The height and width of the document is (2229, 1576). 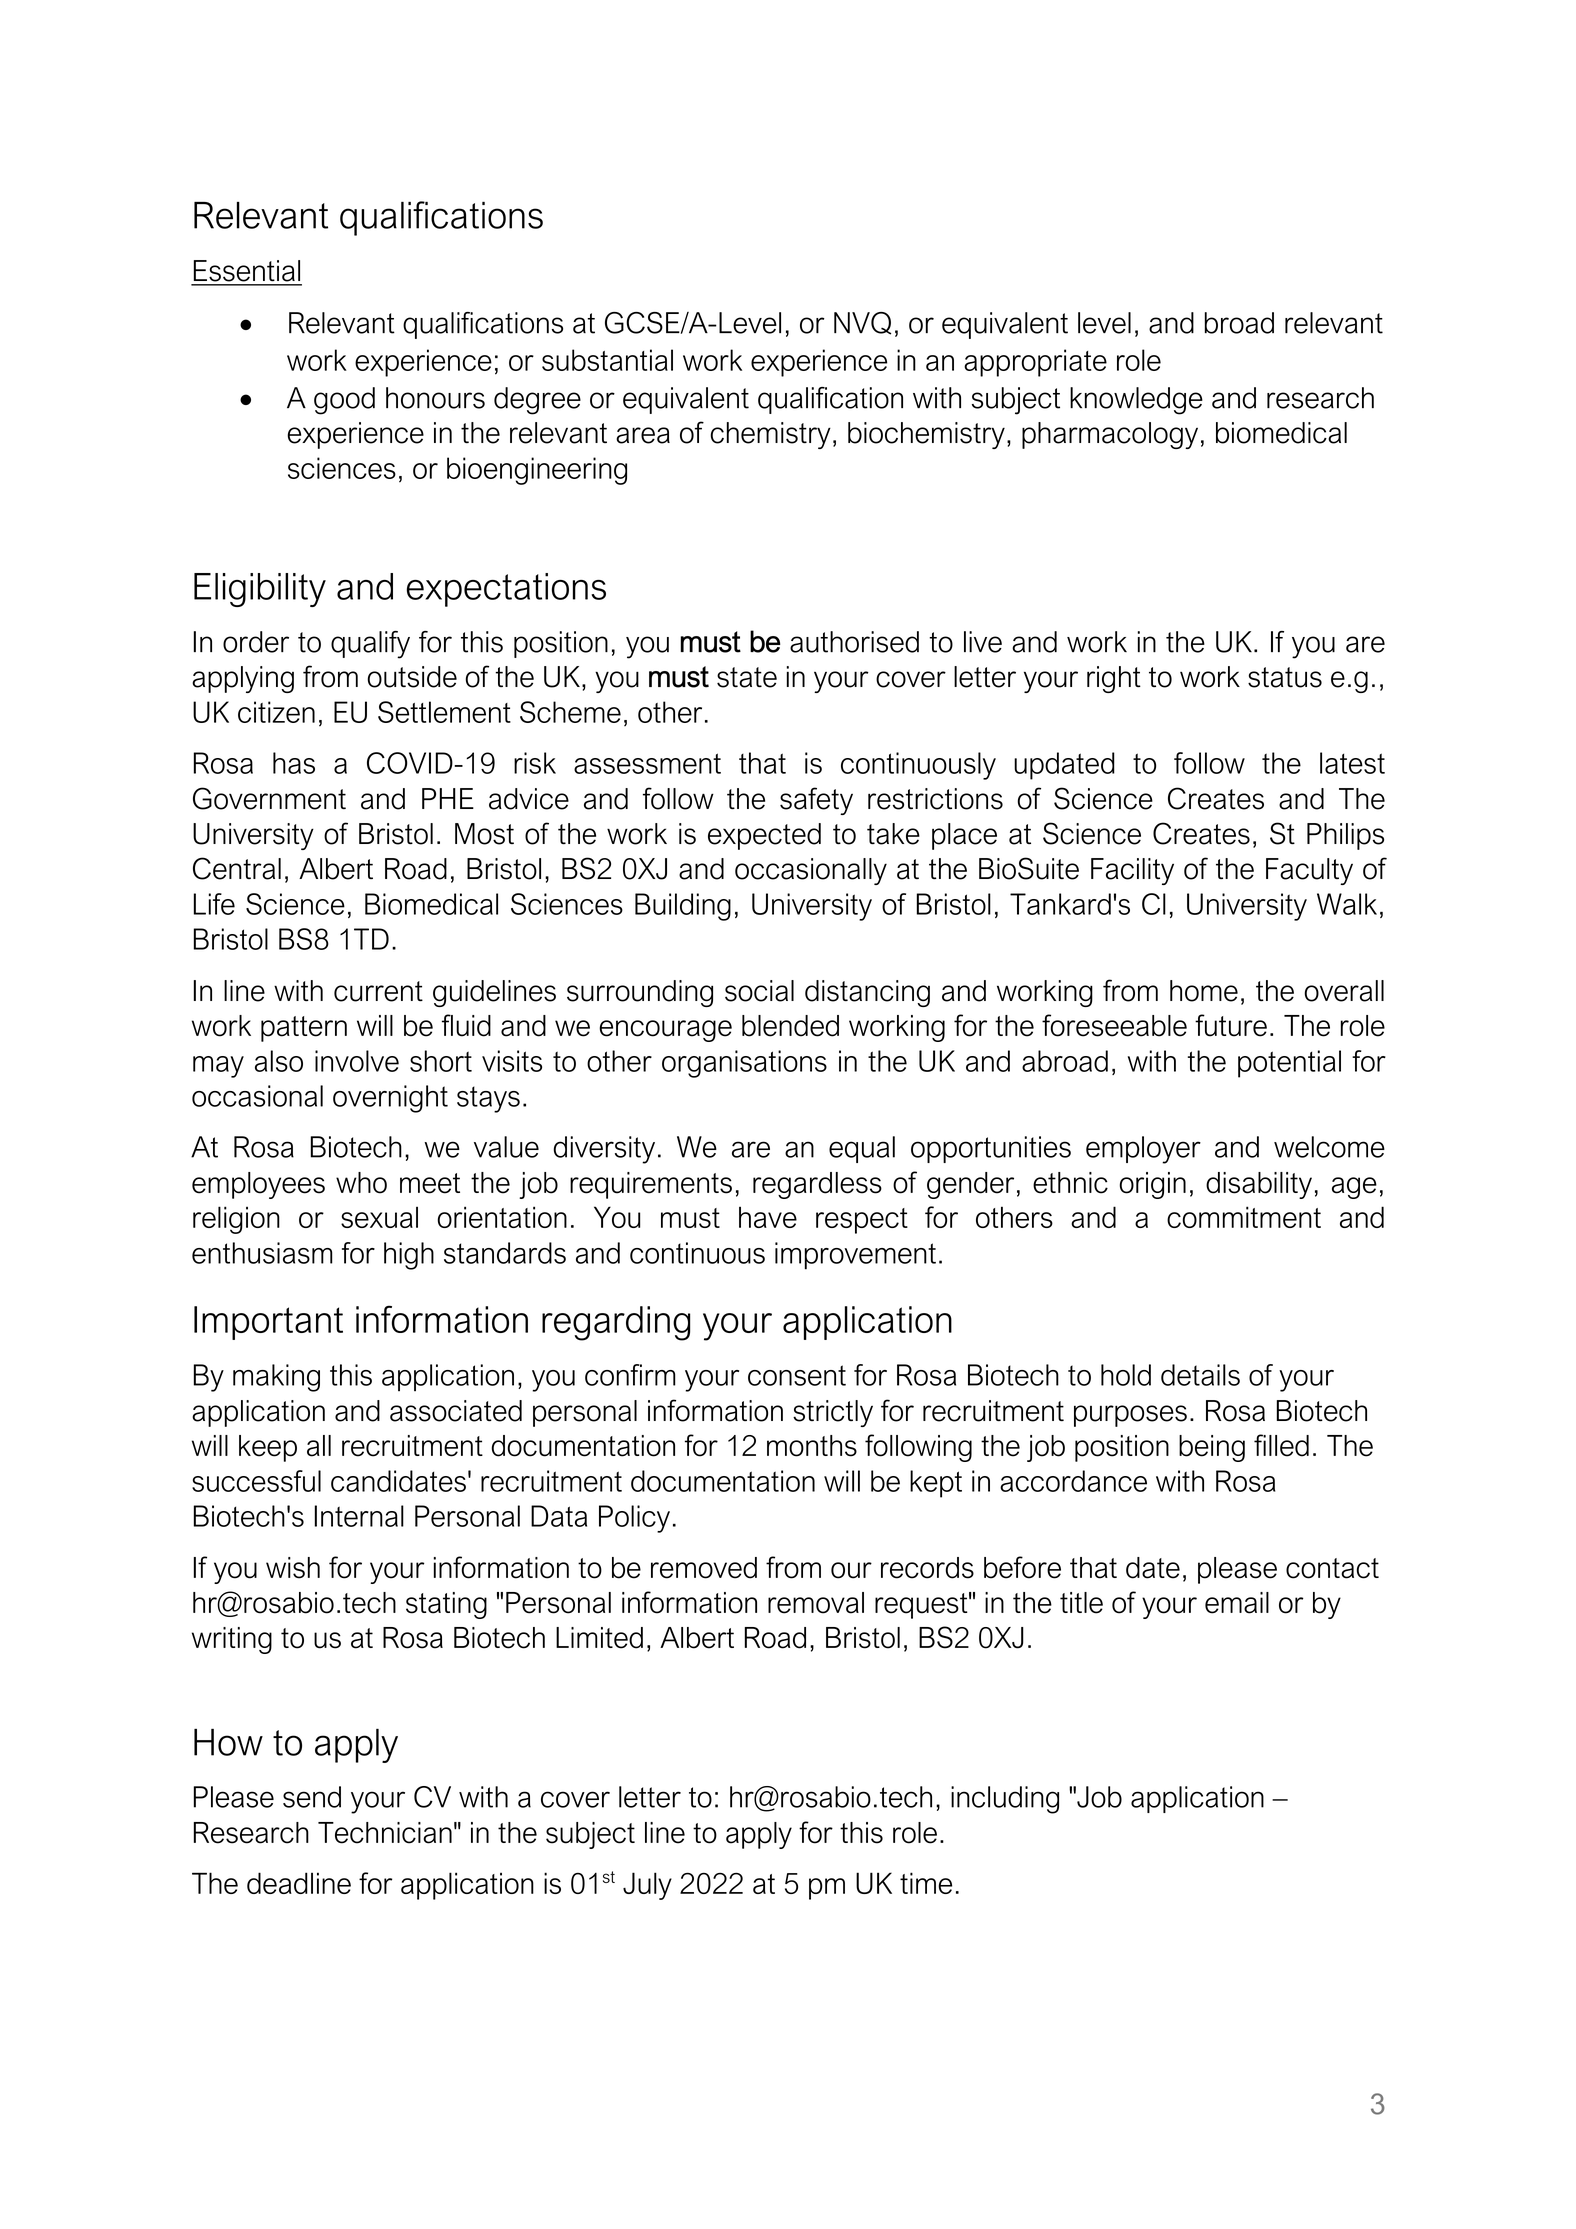 What do you see at coordinates (1136, 401) in the document?
I see `knowledge` at bounding box center [1136, 401].
